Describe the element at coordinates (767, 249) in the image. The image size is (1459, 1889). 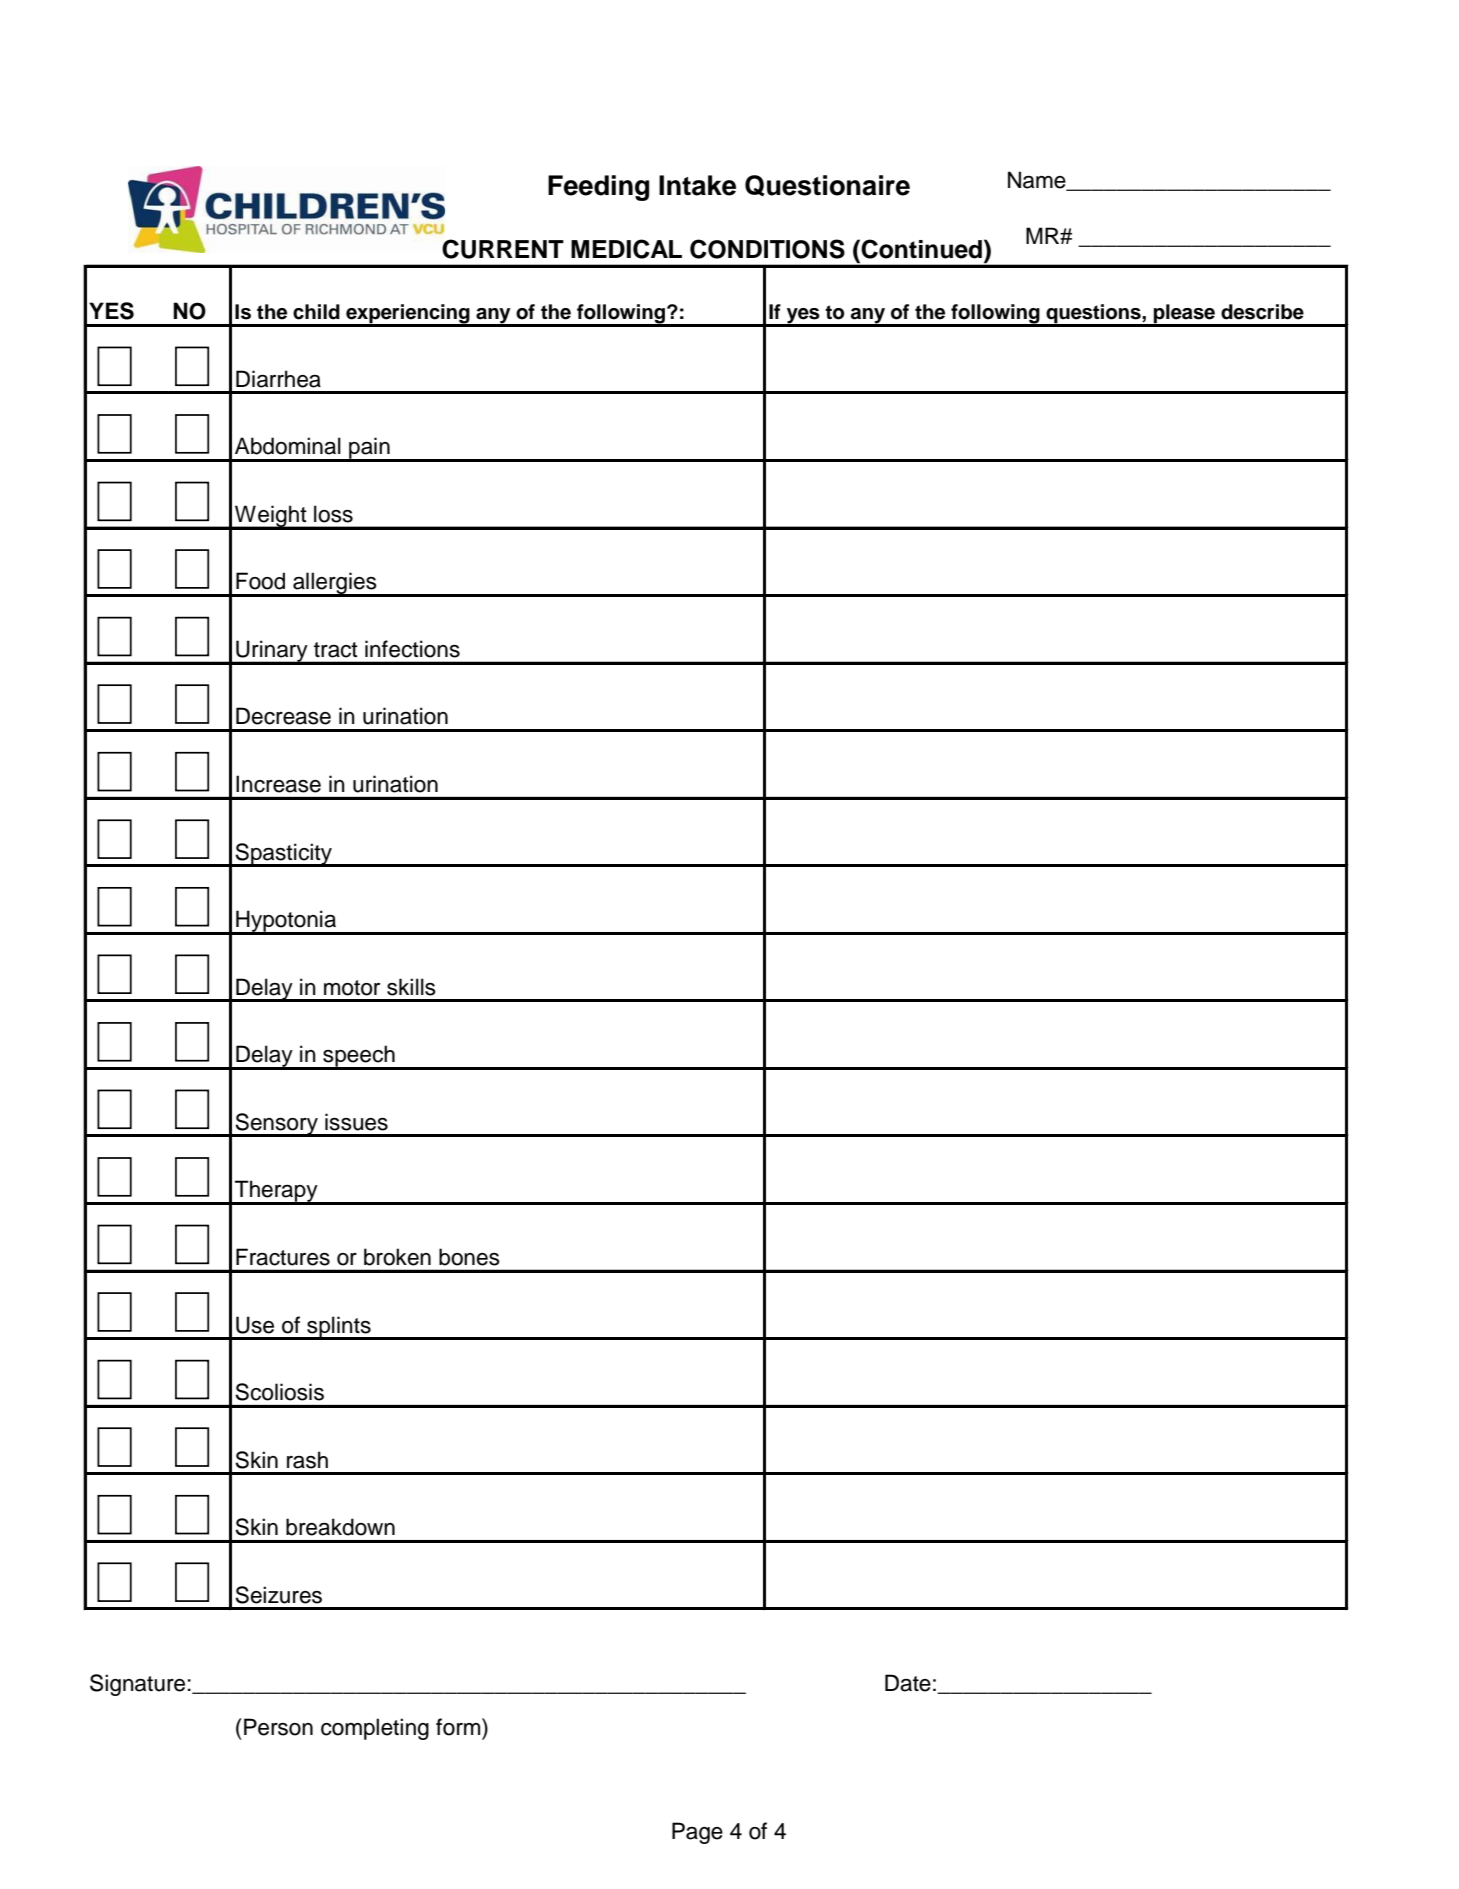
I see `CONDITIONS` at that location.
